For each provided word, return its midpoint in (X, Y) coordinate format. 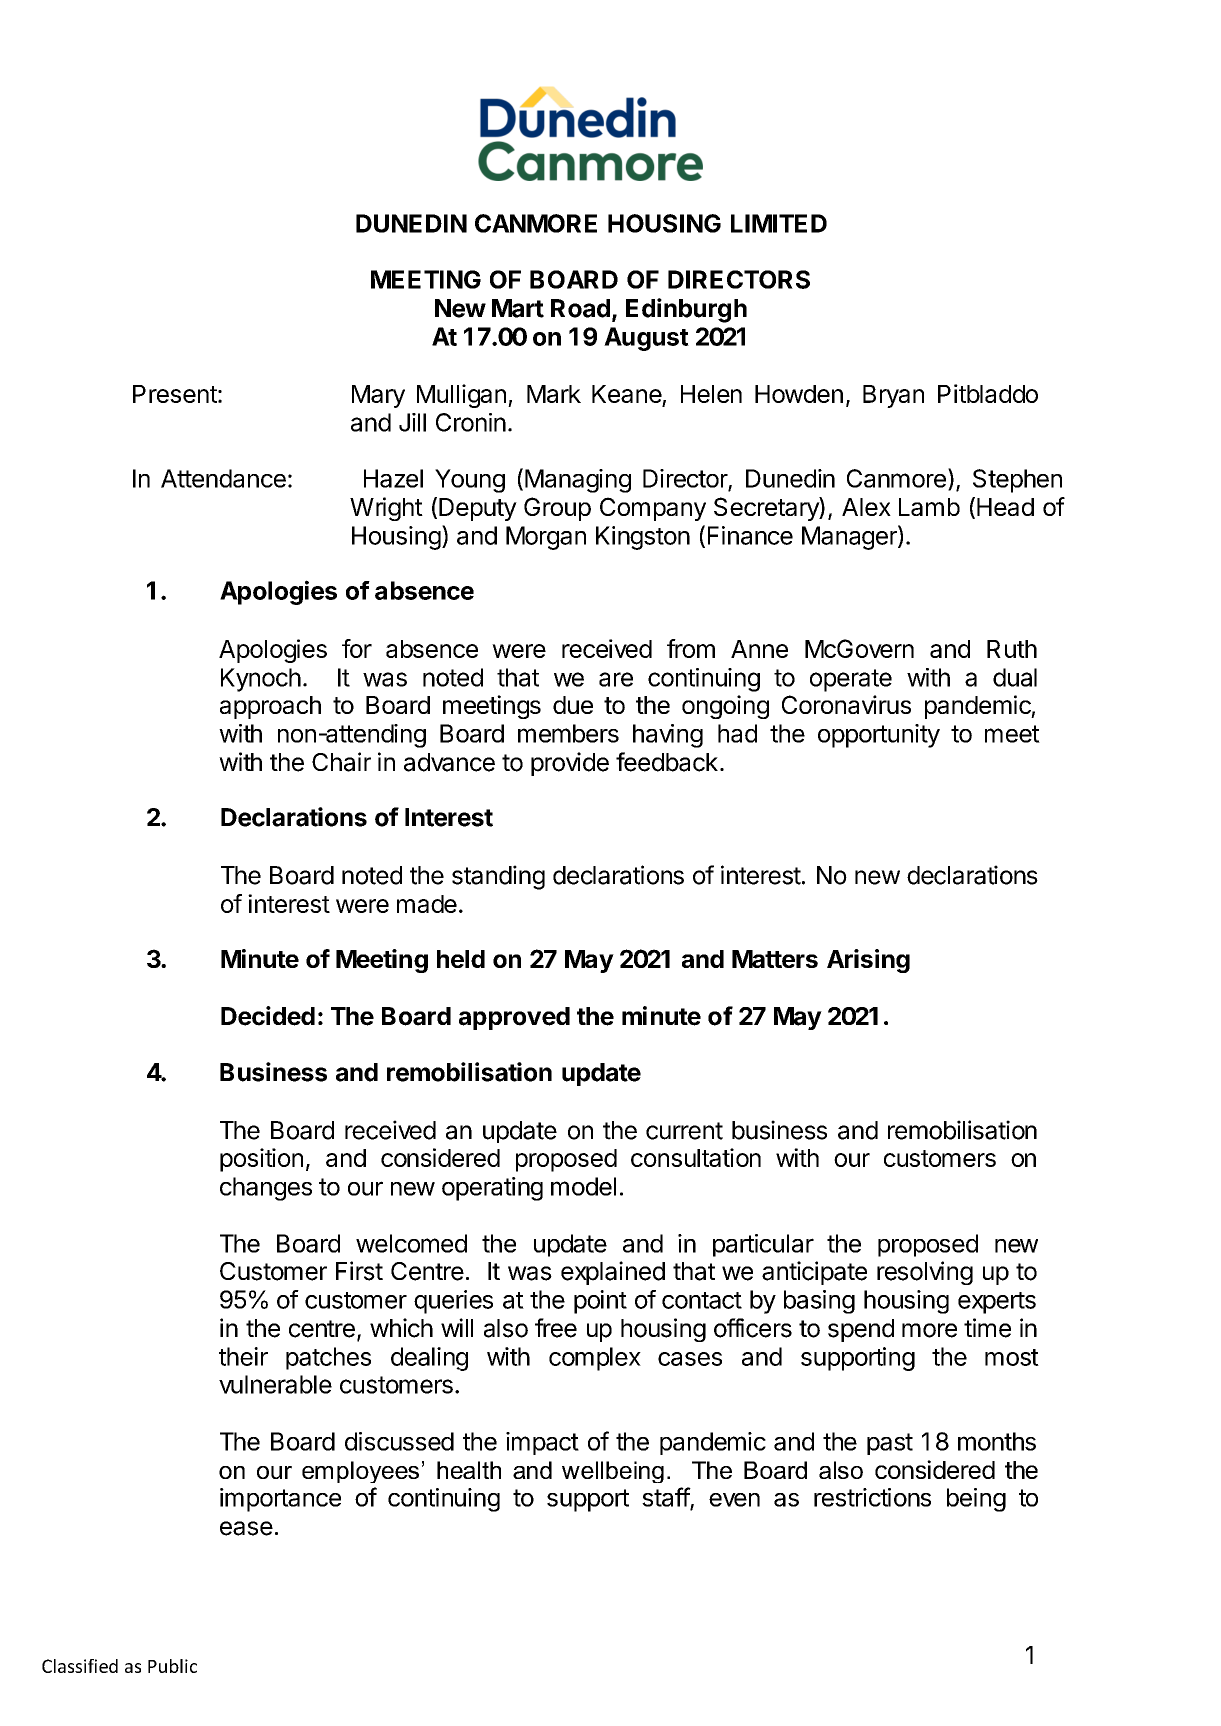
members (568, 733)
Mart (518, 308)
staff (666, 1498)
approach (270, 707)
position (261, 1160)
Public (172, 1666)
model (583, 1186)
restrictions (872, 1497)
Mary (378, 396)
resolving (925, 1273)
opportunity (879, 736)
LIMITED (779, 223)
